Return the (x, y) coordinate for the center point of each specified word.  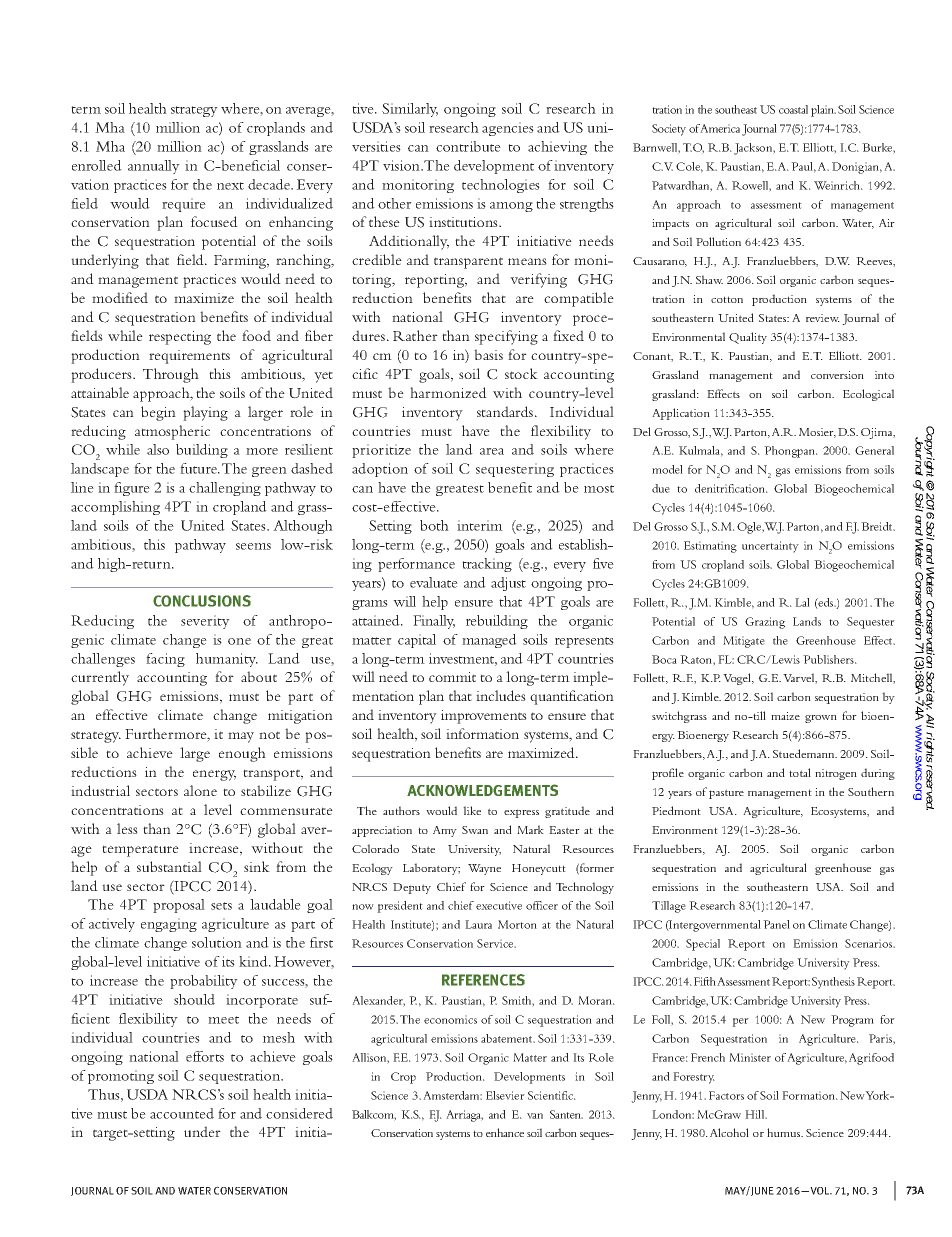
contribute (468, 146)
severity (205, 622)
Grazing (765, 623)
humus (785, 1132)
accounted (182, 1113)
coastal (793, 109)
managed (489, 641)
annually (154, 167)
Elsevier (505, 1095)
